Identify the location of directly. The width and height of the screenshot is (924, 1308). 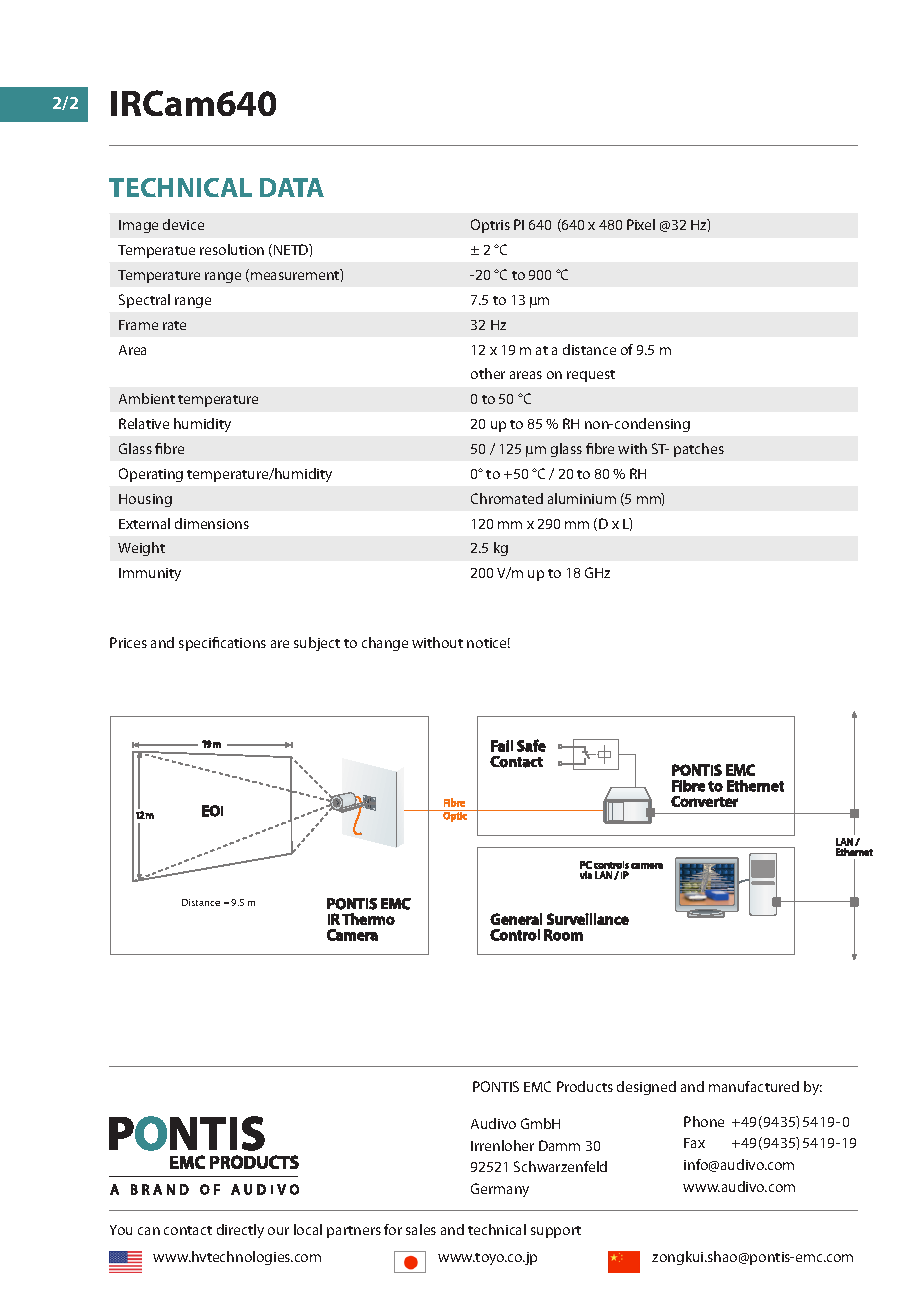
(240, 1231).
